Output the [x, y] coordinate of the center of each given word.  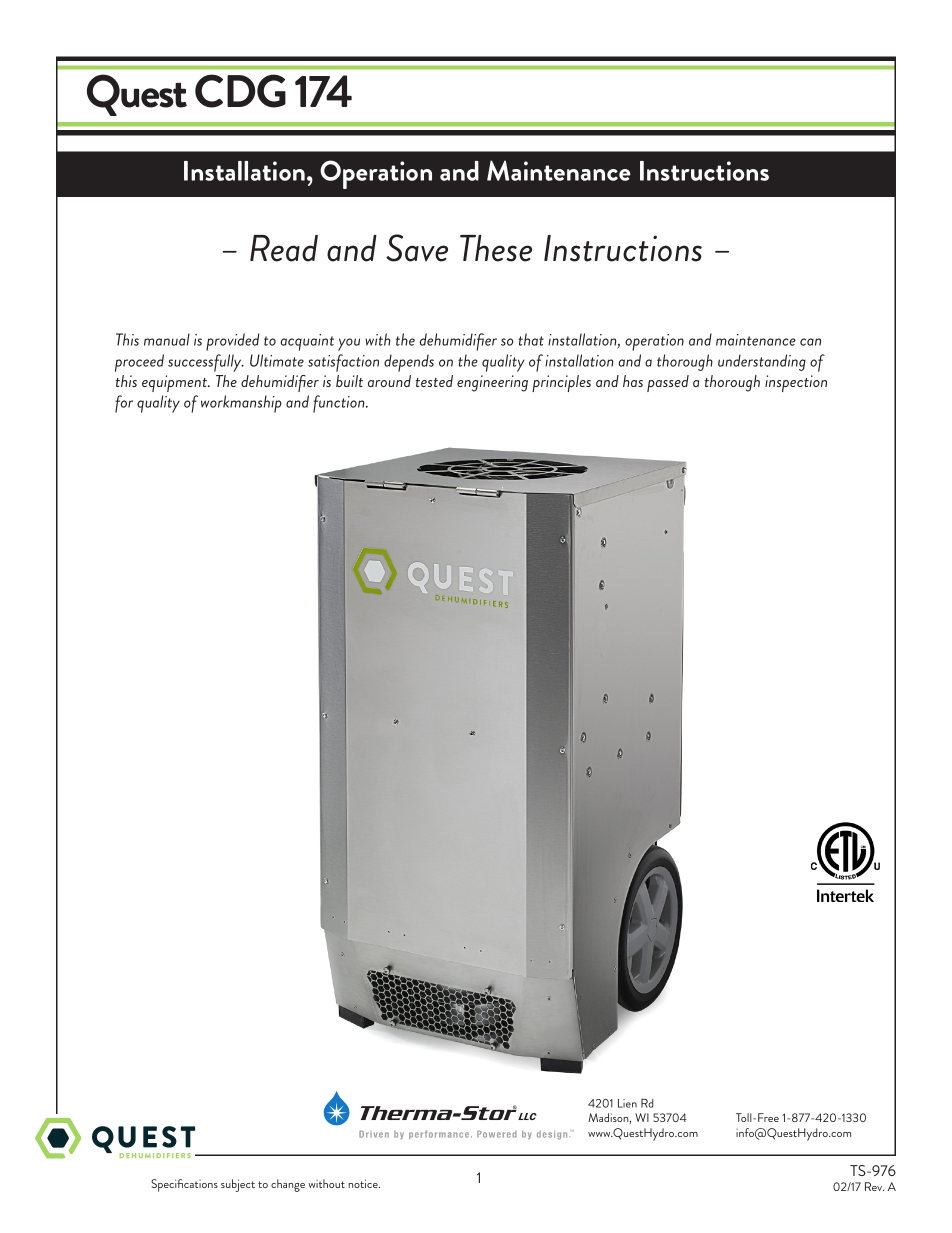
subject [238, 1185]
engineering [492, 383]
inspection [796, 383]
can [810, 342]
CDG [240, 91]
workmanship [241, 404]
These [496, 248]
